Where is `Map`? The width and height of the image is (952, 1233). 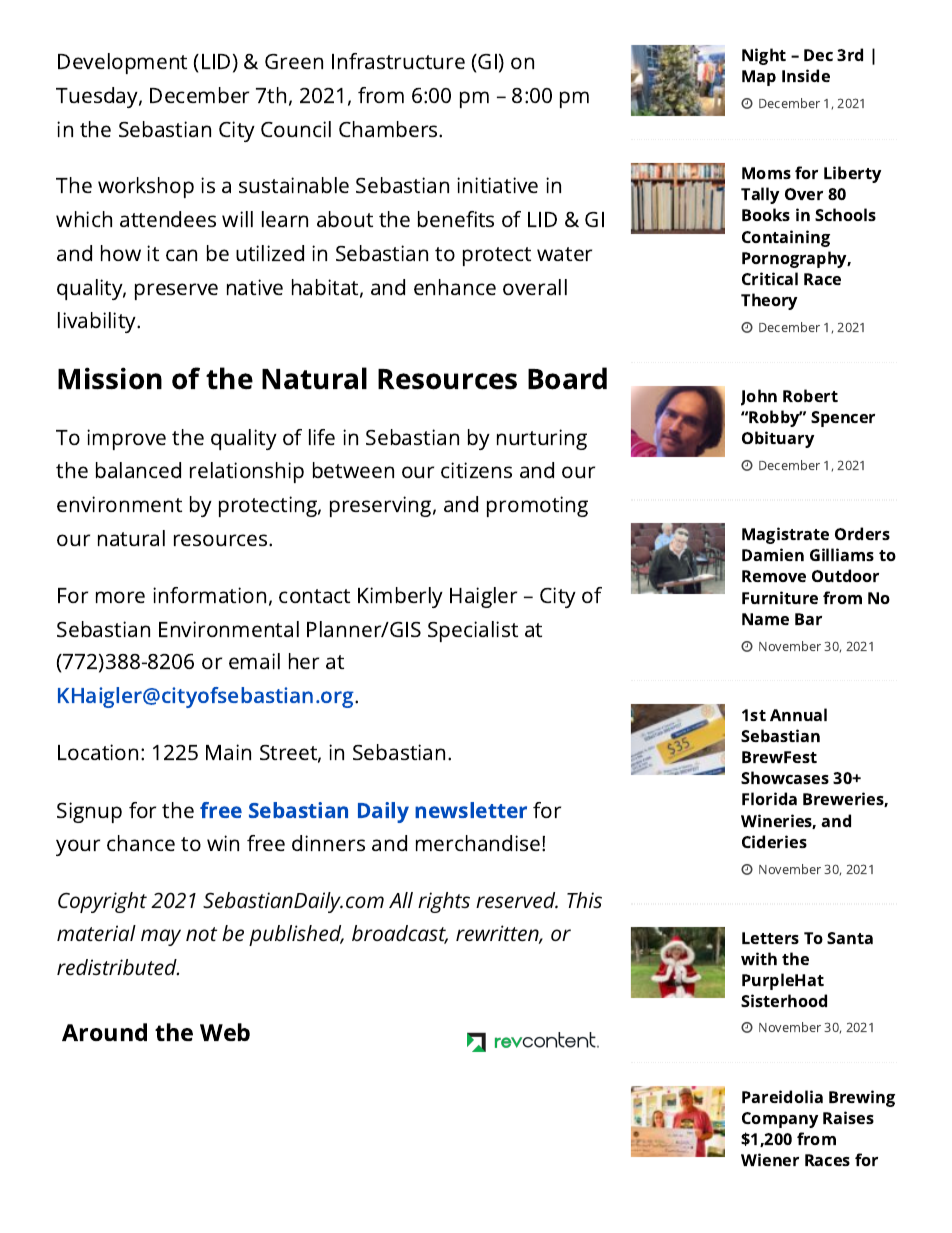 Map is located at coordinates (759, 78).
